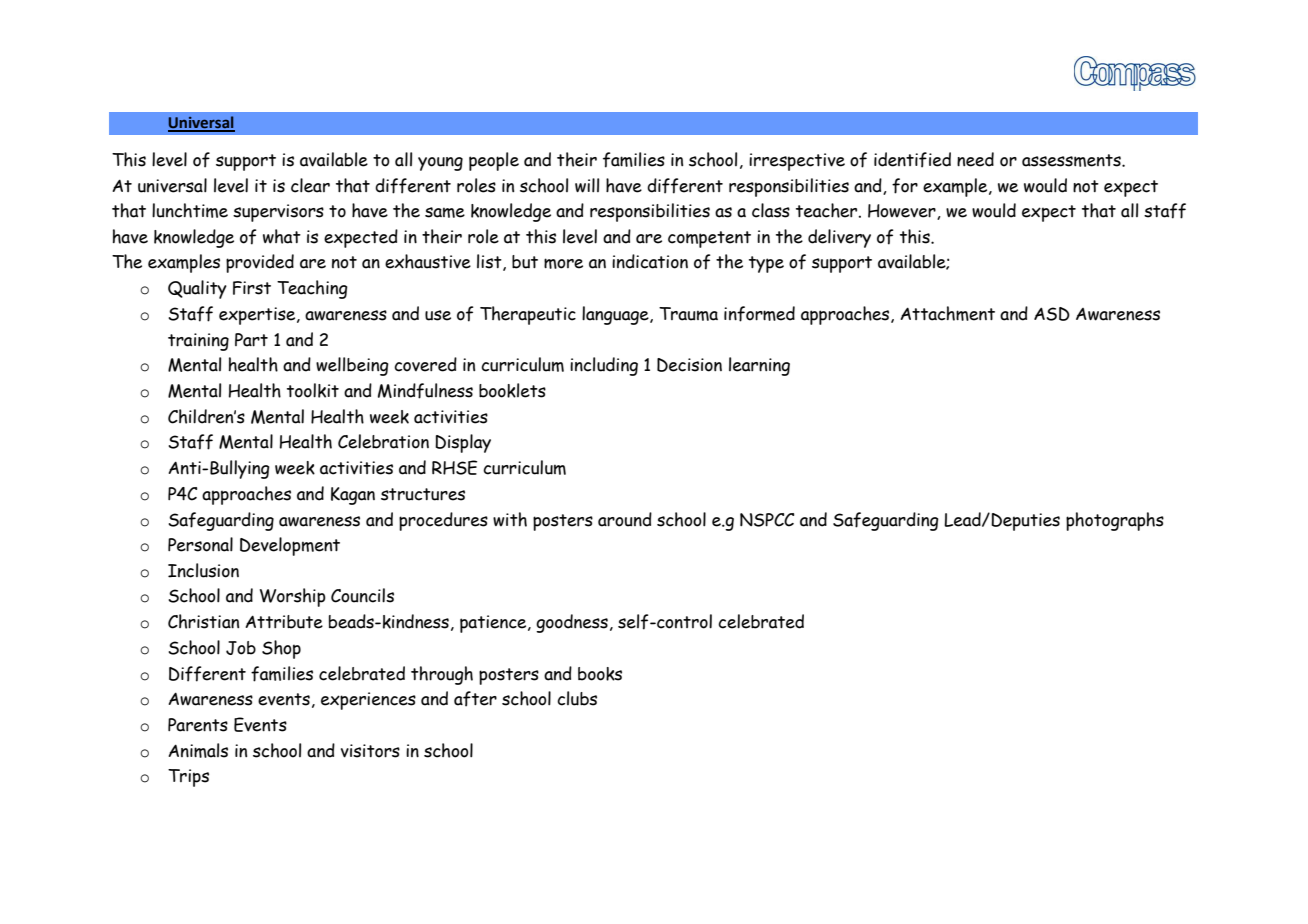  What do you see at coordinates (290, 546) in the screenshot?
I see `Development` at bounding box center [290, 546].
